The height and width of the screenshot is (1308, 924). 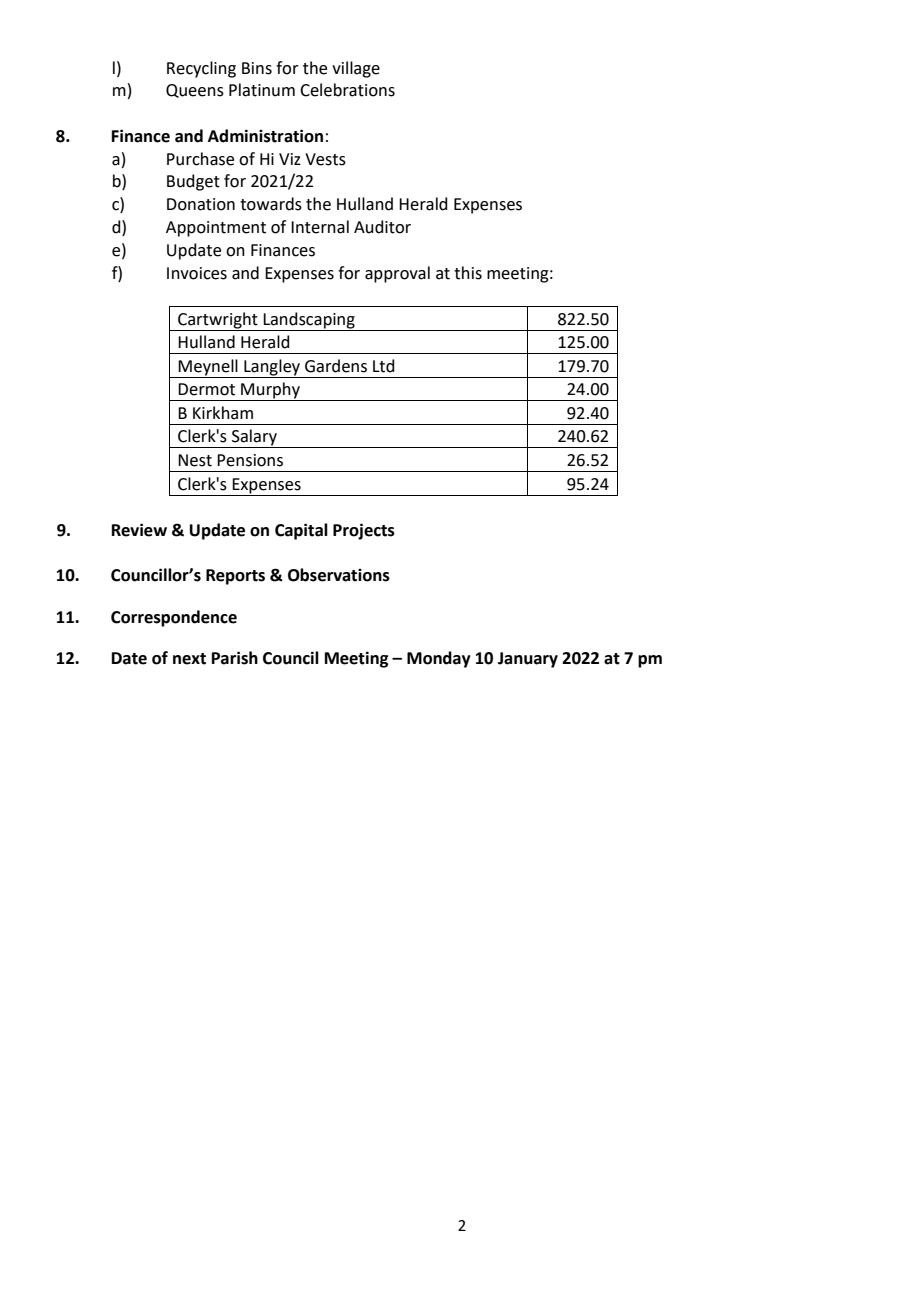 What do you see at coordinates (320, 227) in the screenshot?
I see `Internal` at bounding box center [320, 227].
